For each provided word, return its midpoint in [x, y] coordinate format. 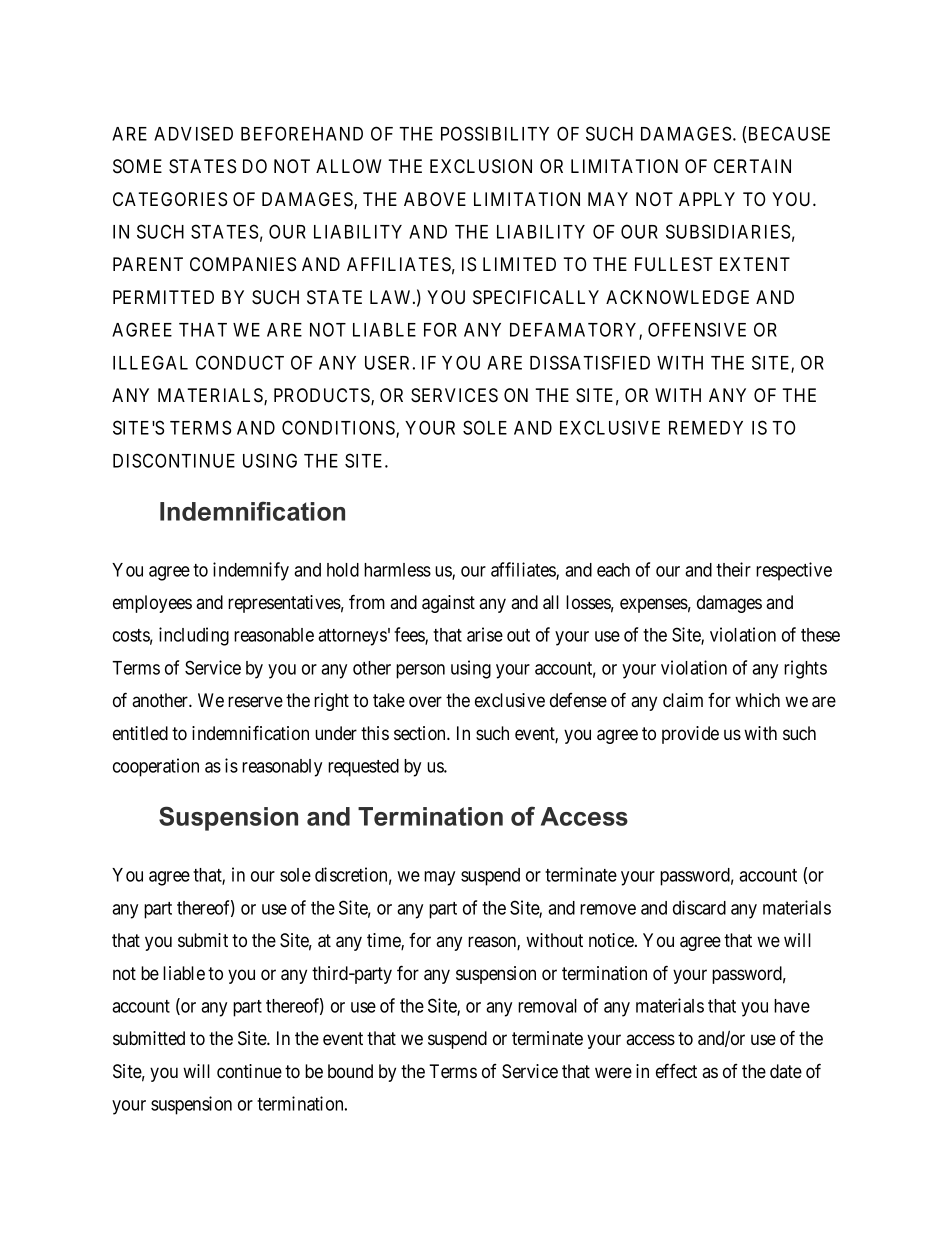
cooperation [156, 767]
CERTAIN [752, 166]
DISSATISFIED [590, 362]
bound [350, 1071]
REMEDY [706, 428]
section [421, 733]
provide [690, 735]
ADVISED [193, 133]
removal [547, 1006]
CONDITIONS [339, 429]
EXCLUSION [481, 166]
